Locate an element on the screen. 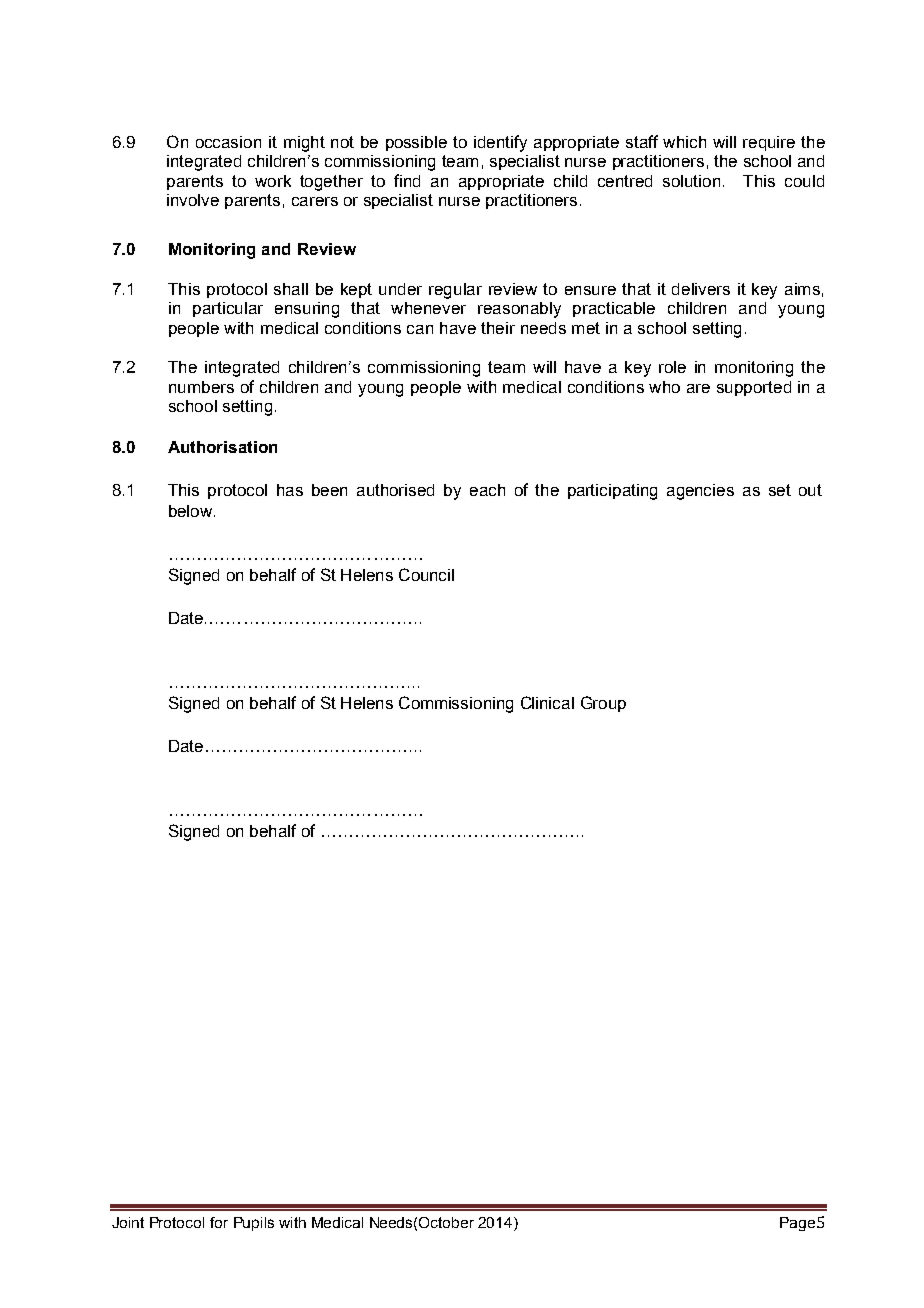  involve is located at coordinates (193, 200).
